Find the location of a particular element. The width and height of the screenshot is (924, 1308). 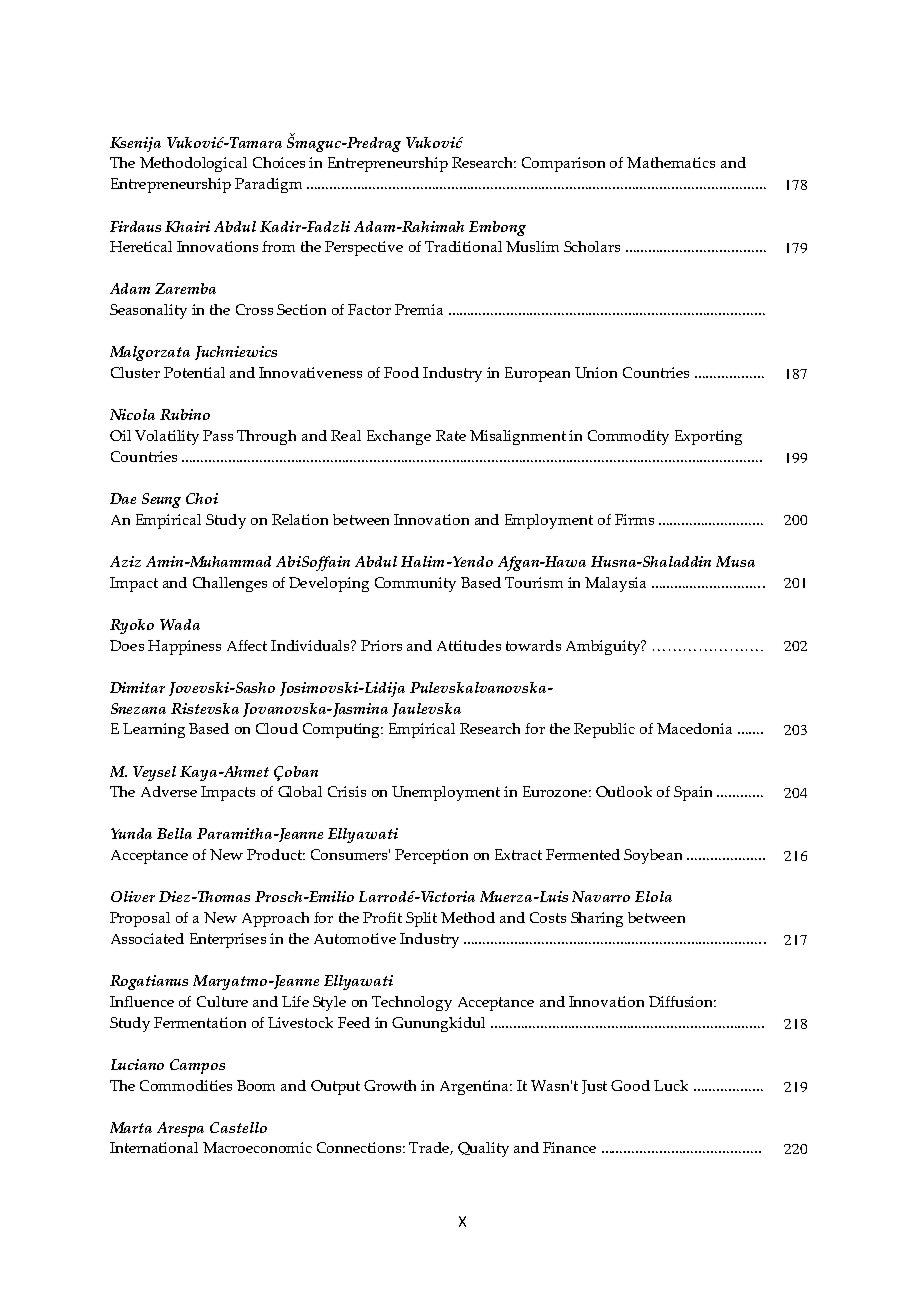

Traditional is located at coordinates (463, 246).
